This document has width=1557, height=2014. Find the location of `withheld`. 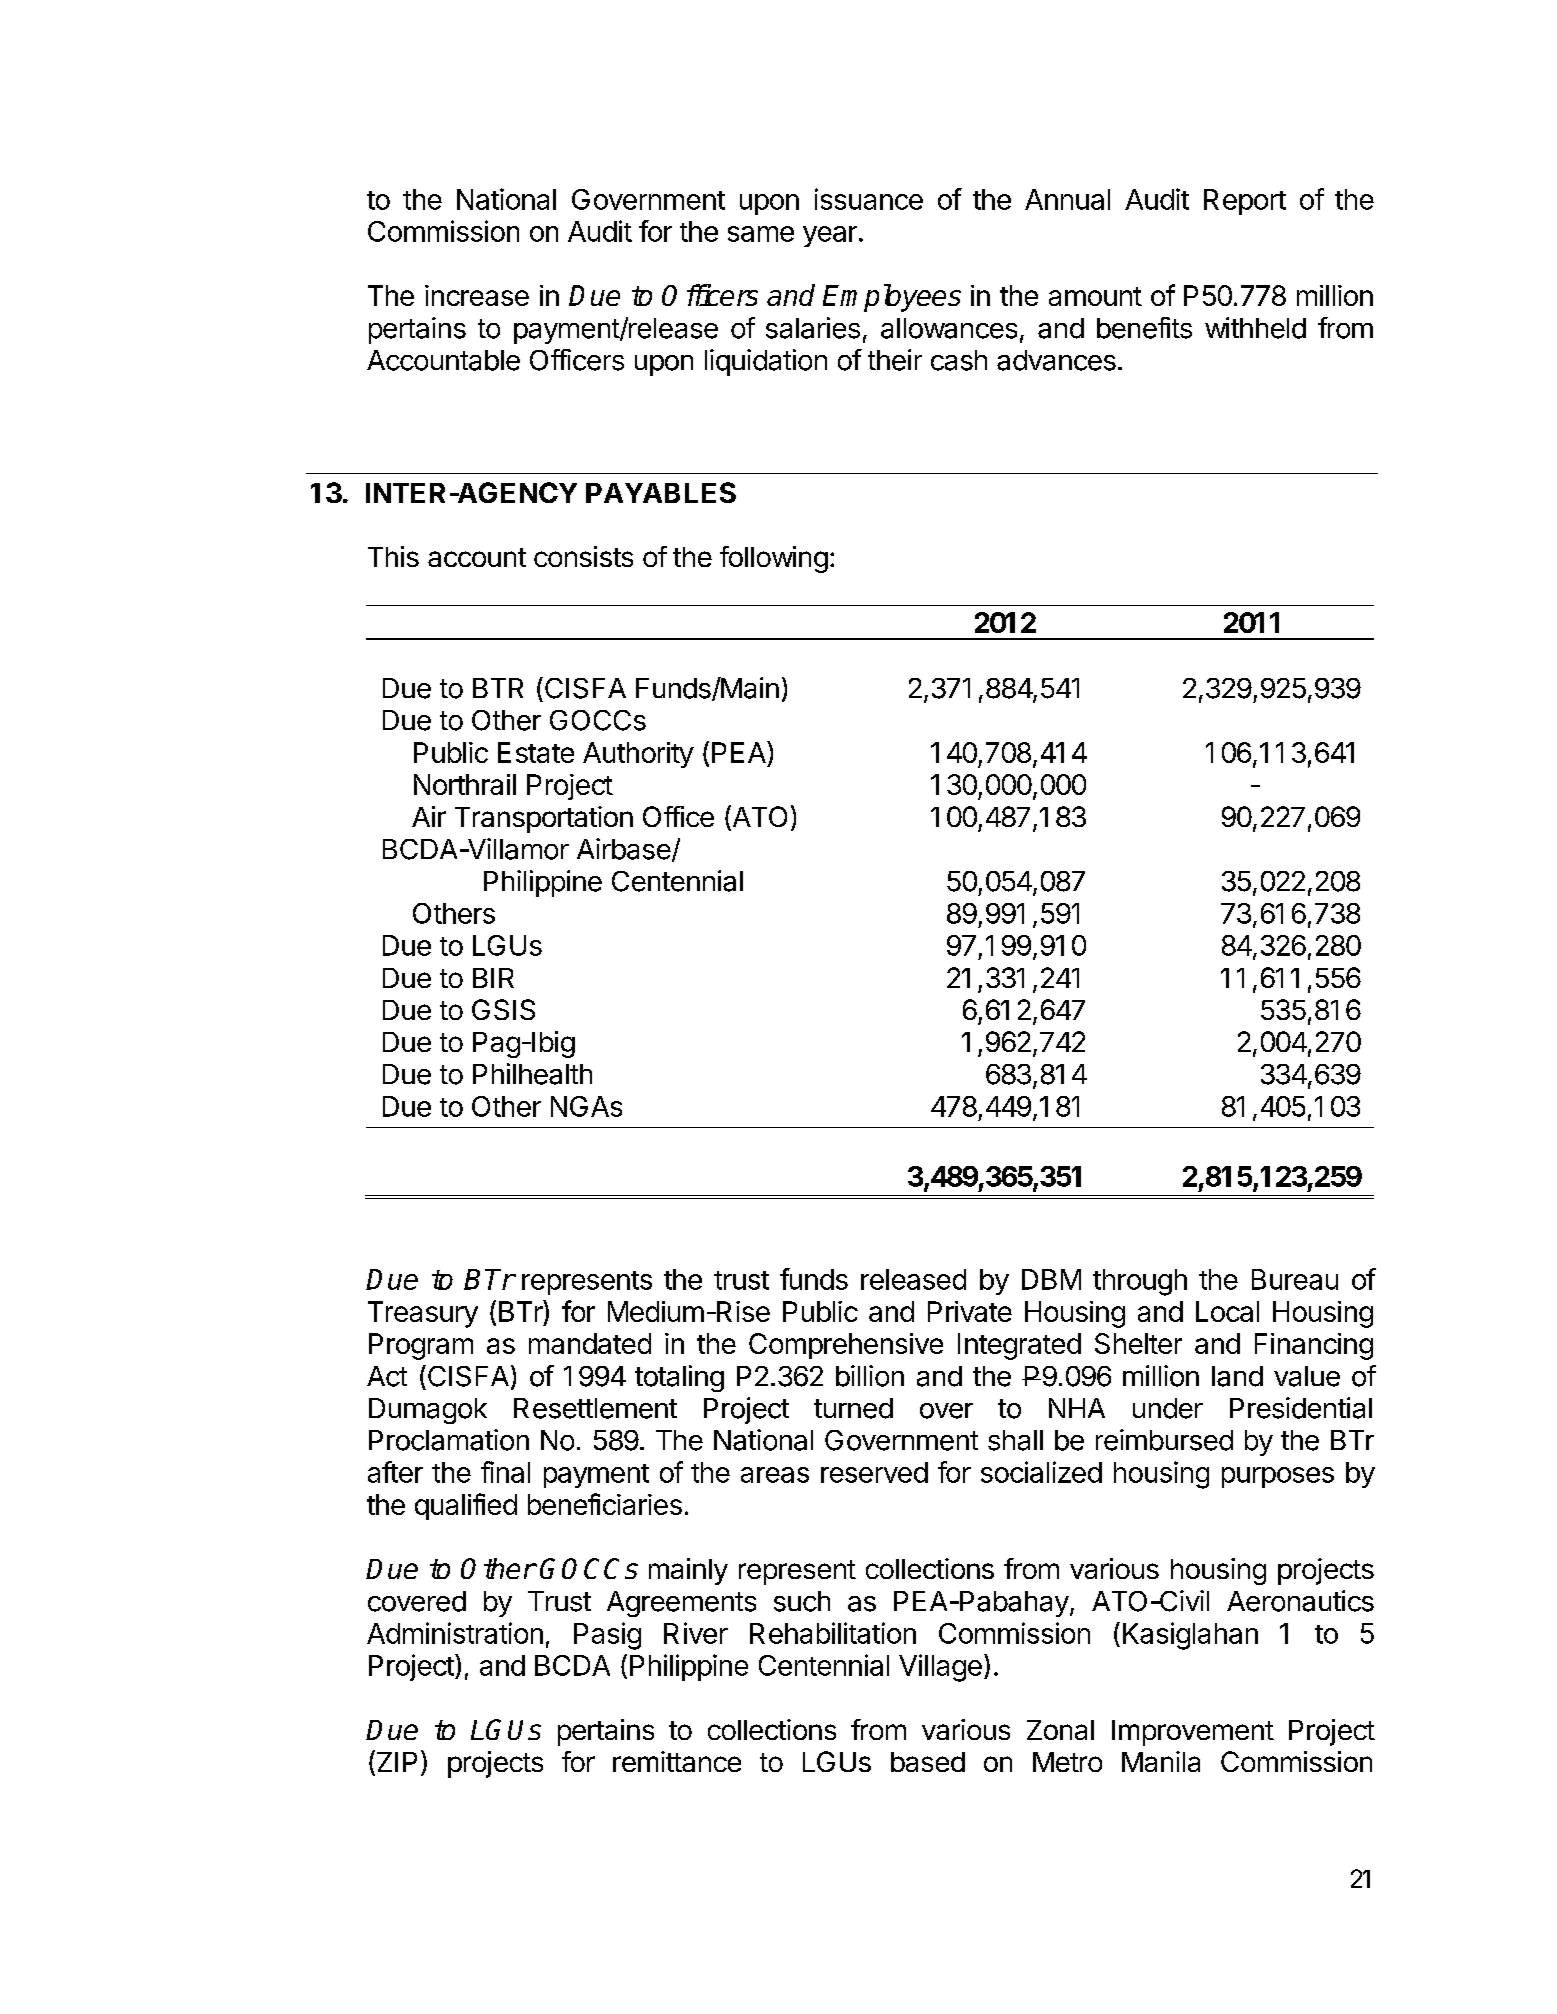

withheld is located at coordinates (1255, 328).
